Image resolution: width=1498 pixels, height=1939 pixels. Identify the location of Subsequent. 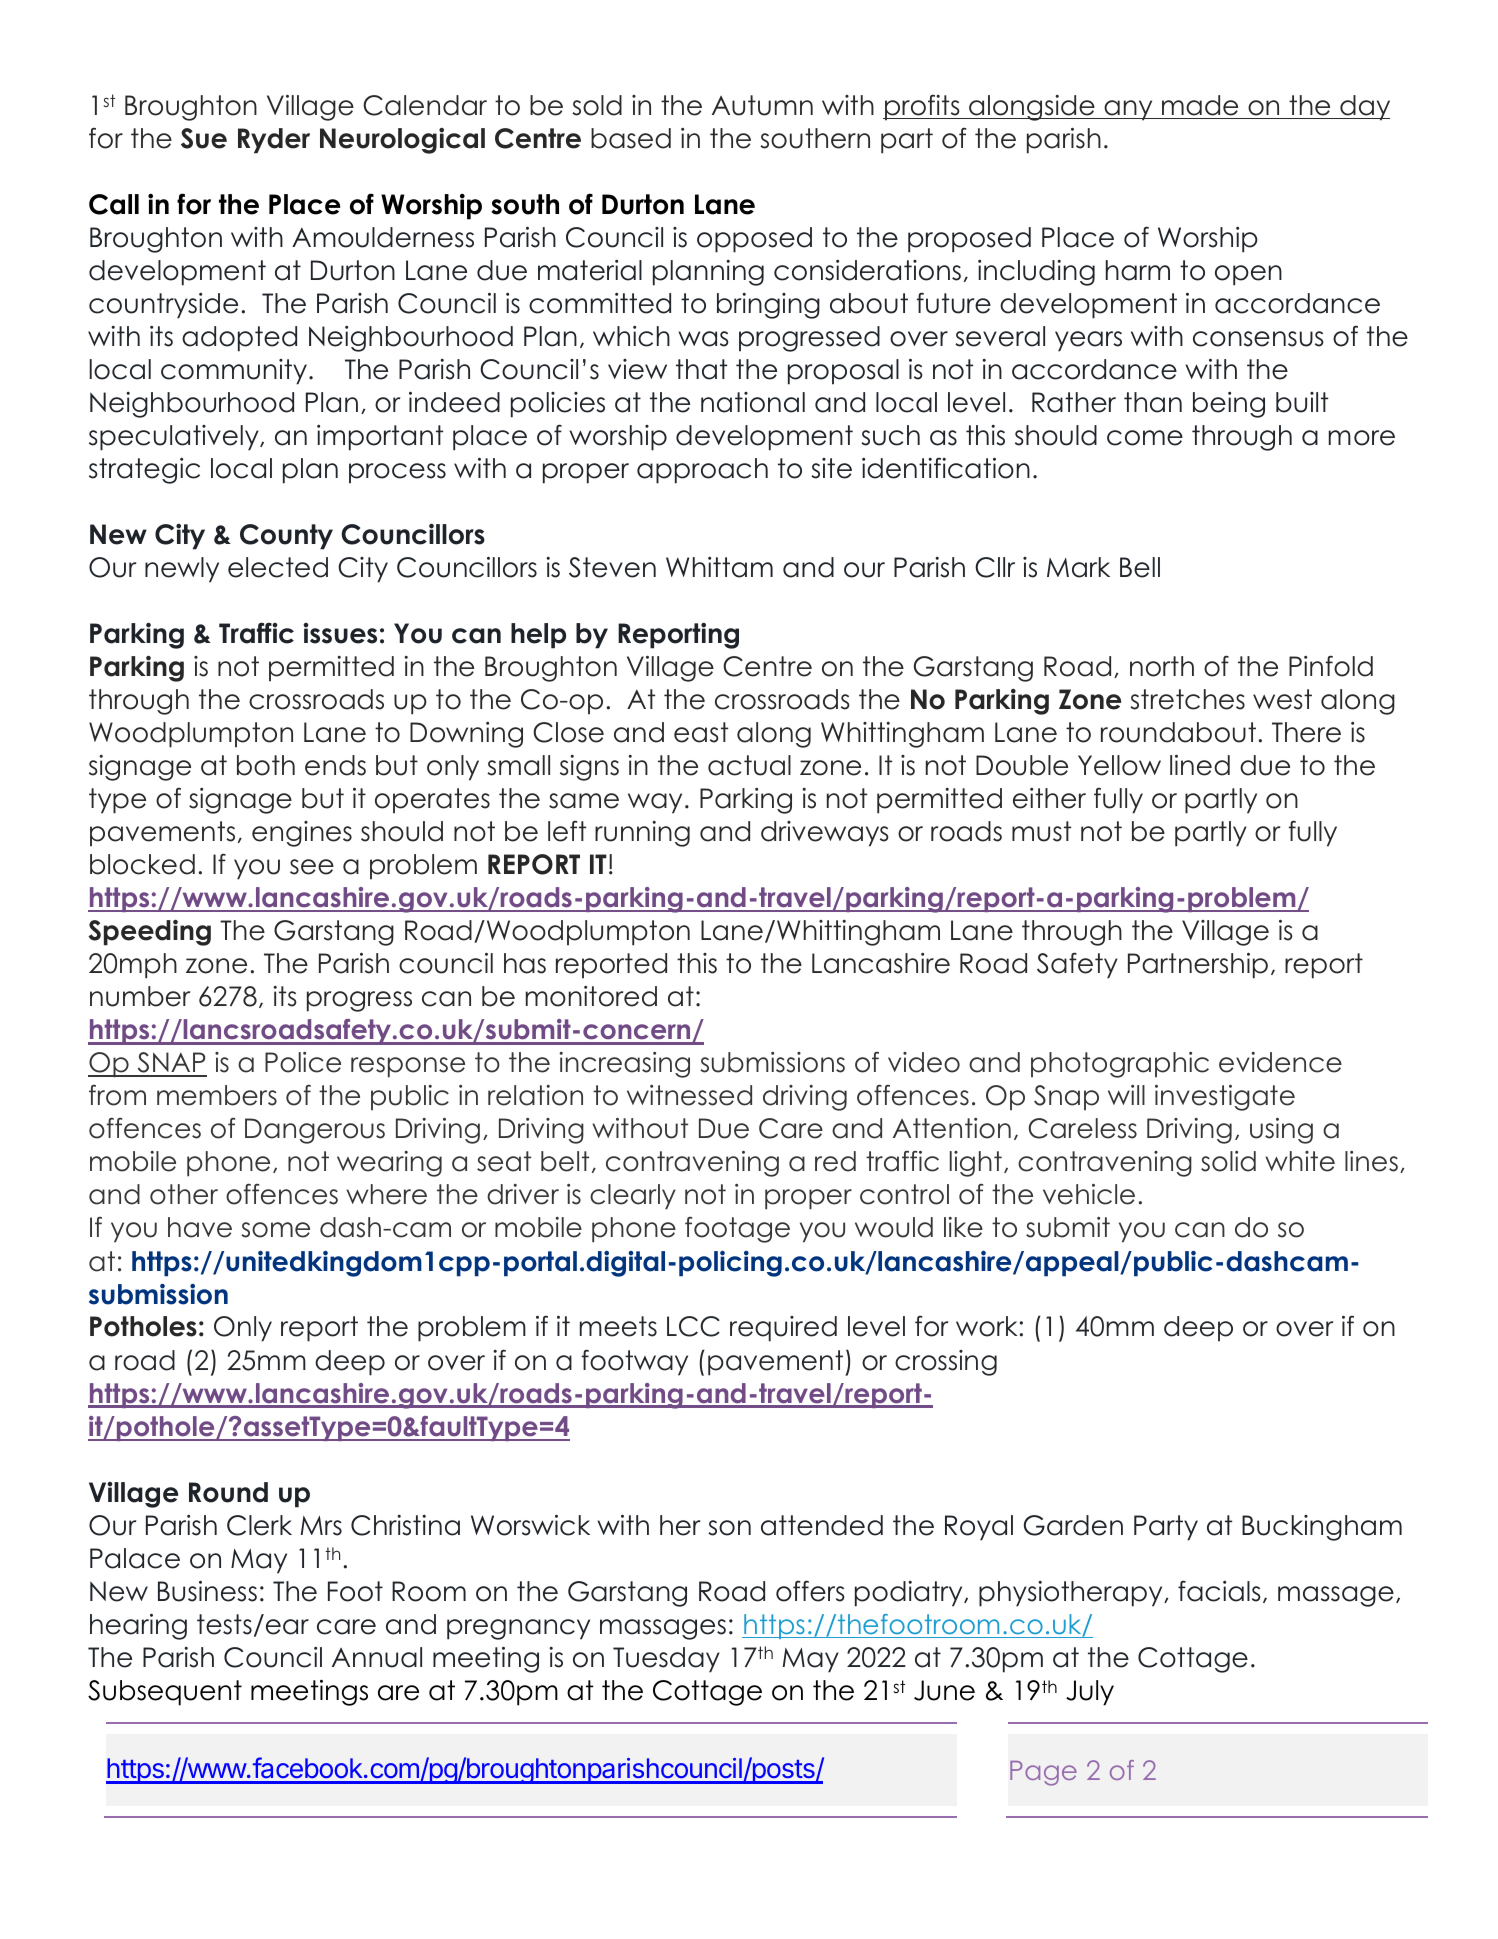
(165, 1693).
